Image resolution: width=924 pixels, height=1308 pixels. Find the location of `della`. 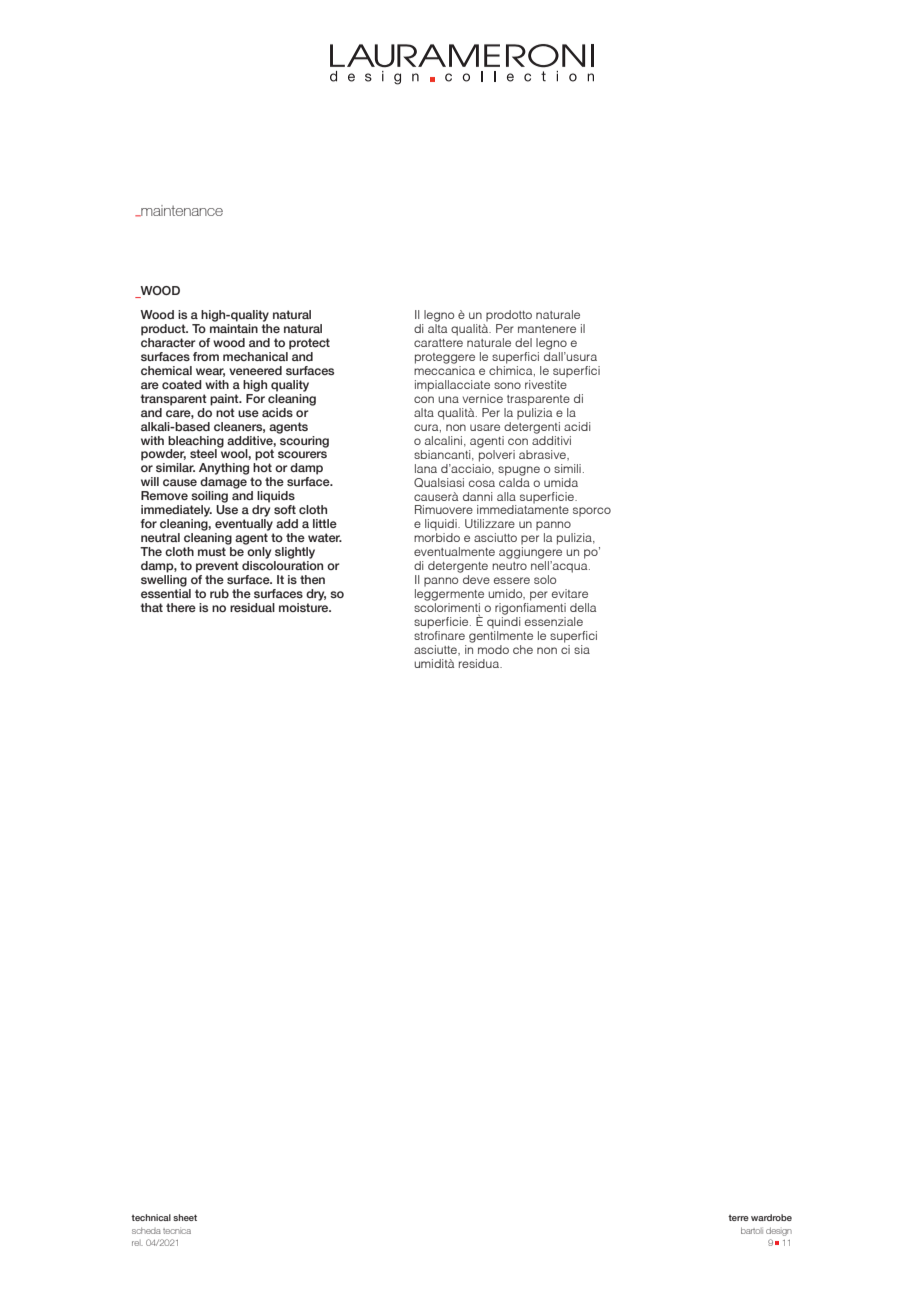

della is located at coordinates (583, 607).
